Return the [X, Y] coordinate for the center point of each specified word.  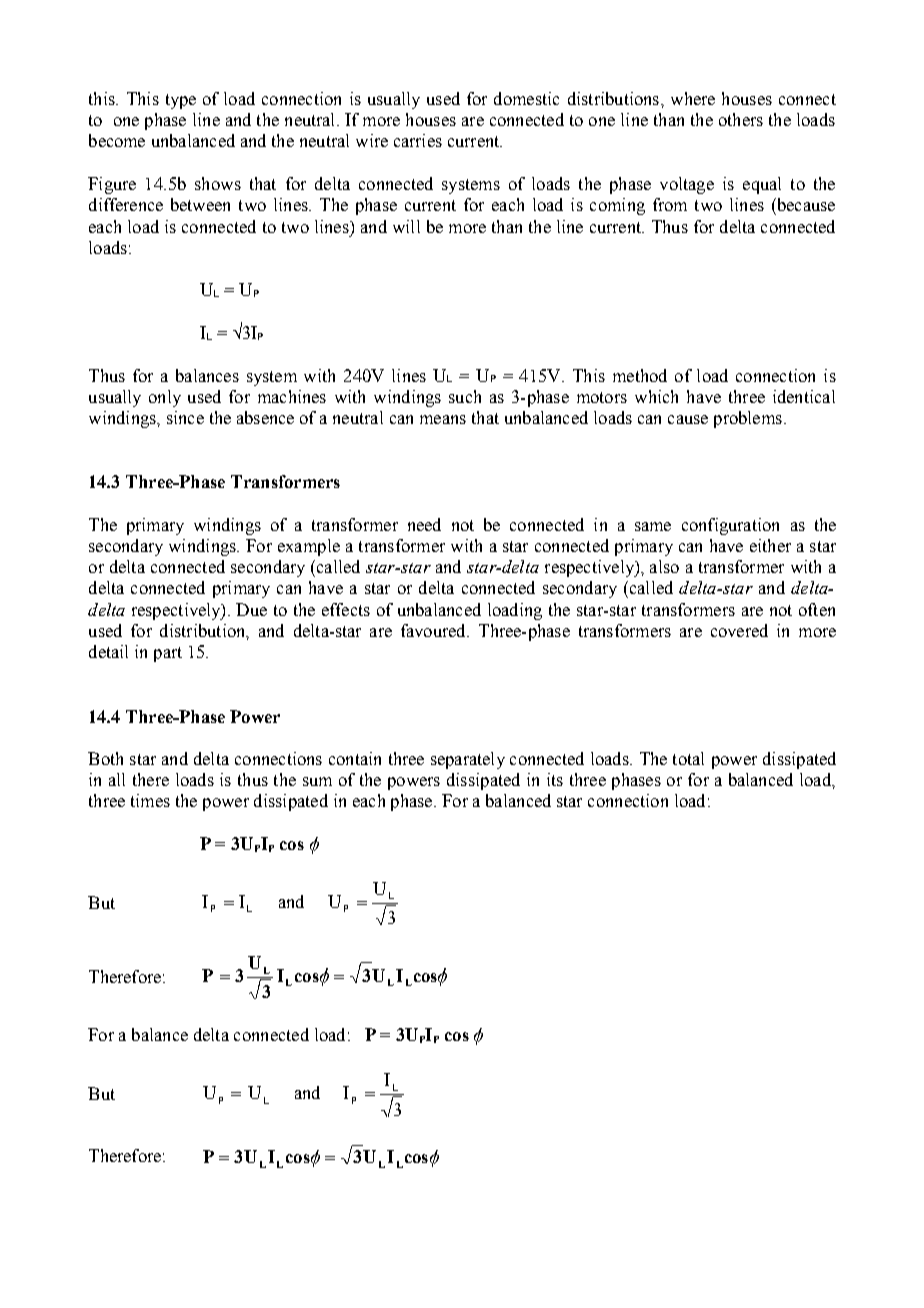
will [406, 226]
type [181, 101]
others [741, 119]
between [200, 204]
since [185, 417]
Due [251, 609]
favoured [434, 630]
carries [418, 140]
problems [748, 419]
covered [739, 630]
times [150, 800]
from [670, 204]
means [443, 419]
